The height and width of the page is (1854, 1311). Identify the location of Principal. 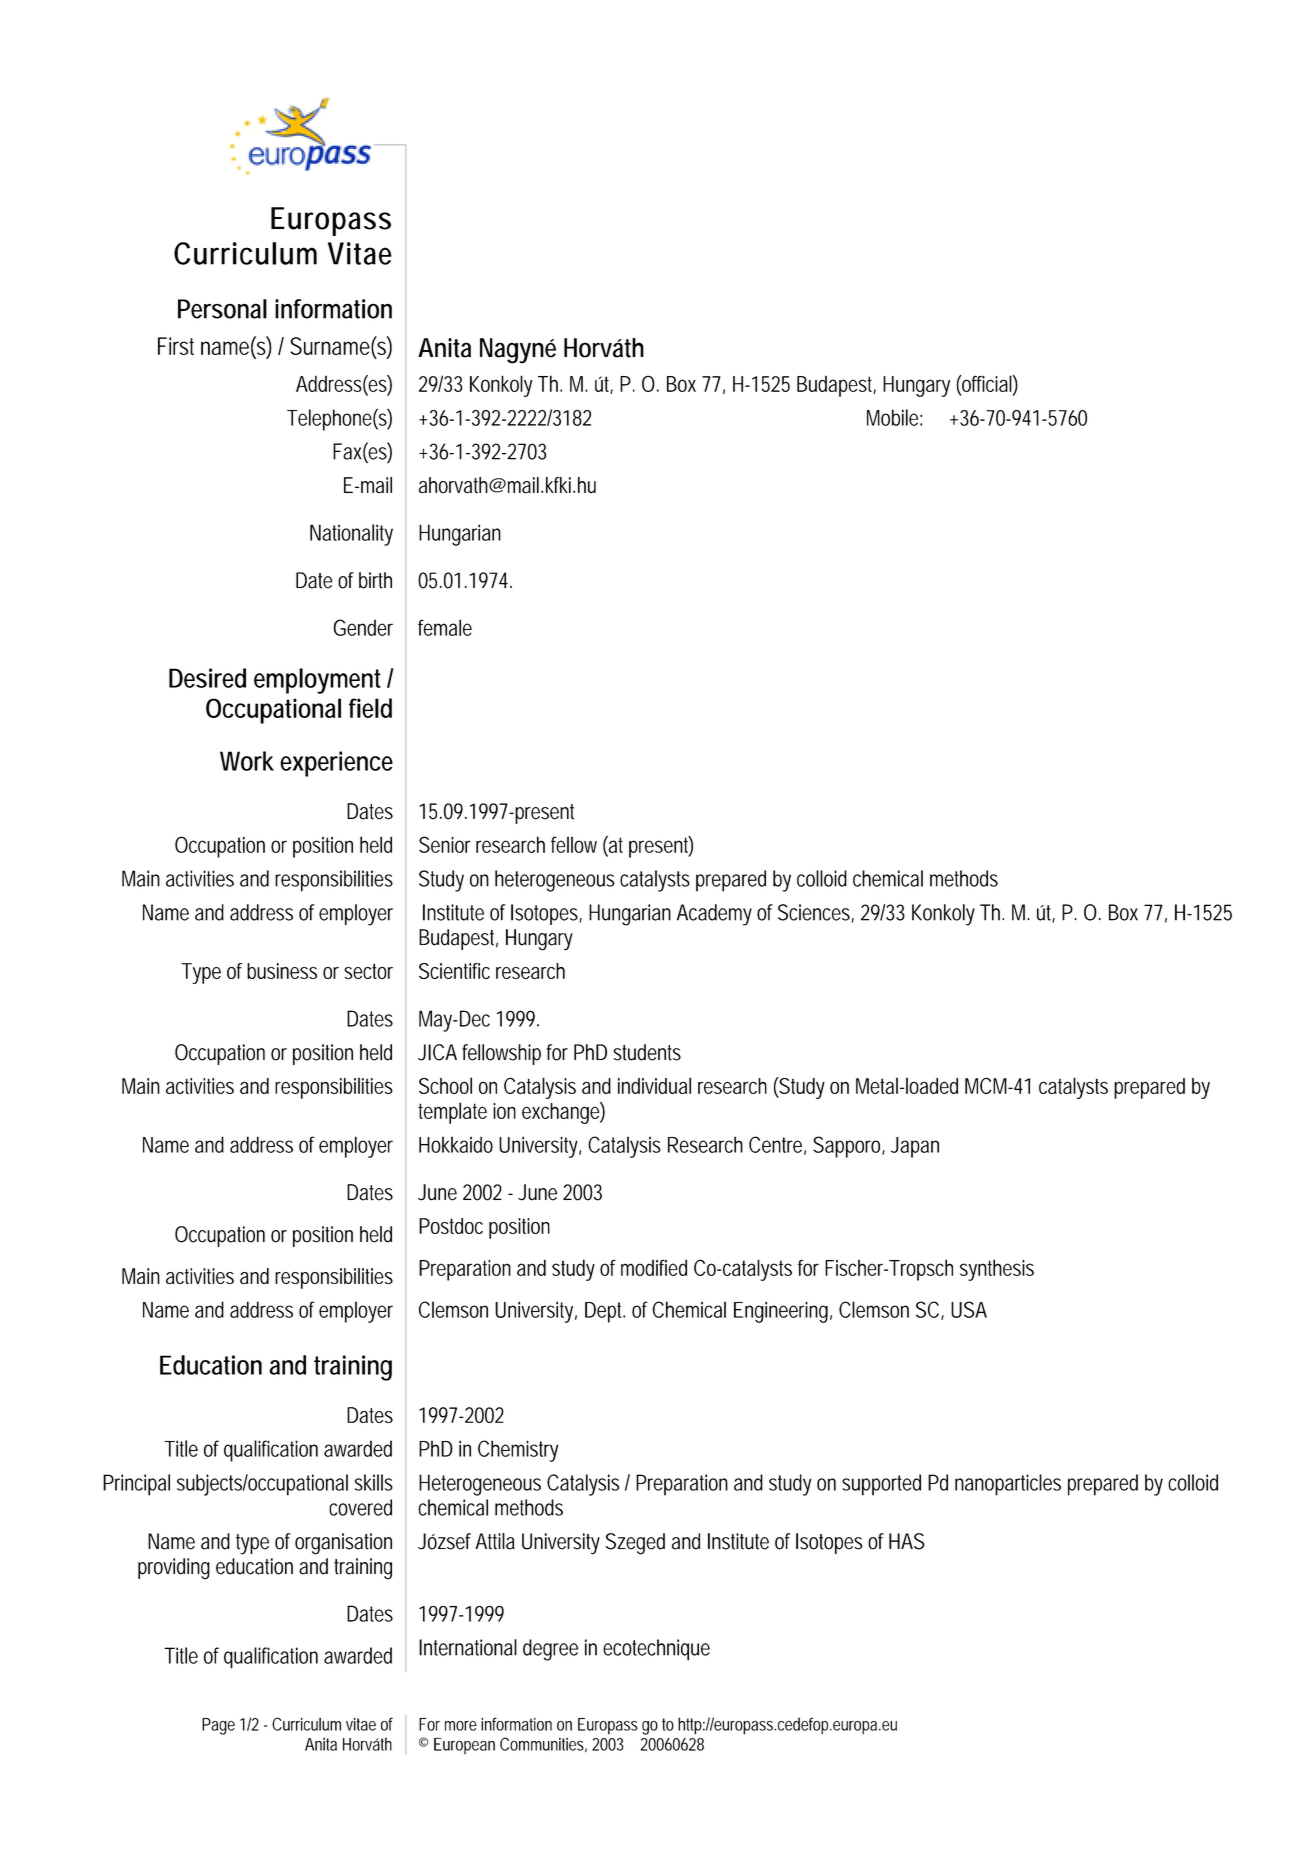
(136, 1485).
